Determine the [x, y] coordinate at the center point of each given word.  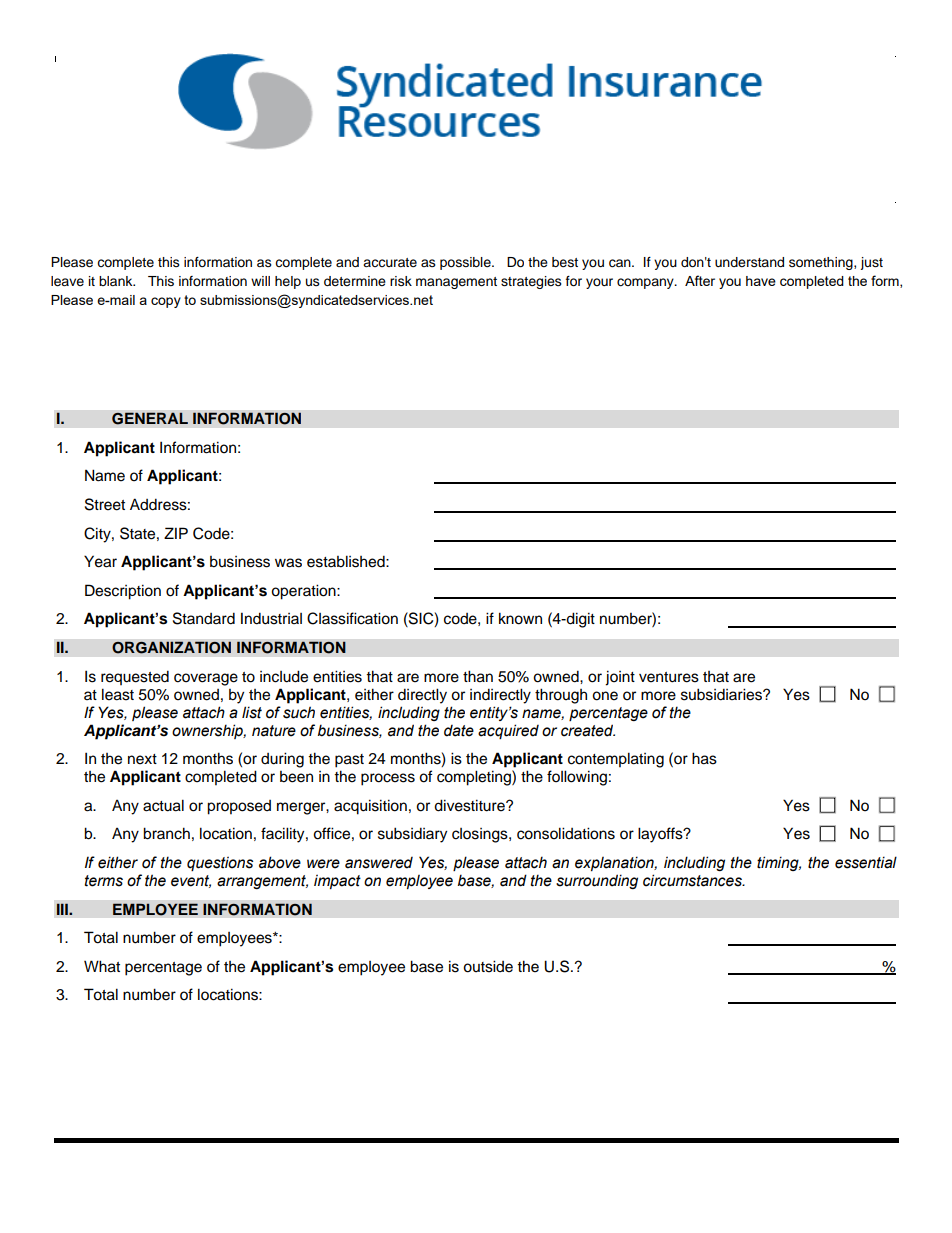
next [142, 759]
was [288, 563]
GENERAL [150, 418]
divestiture [470, 805]
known [520, 618]
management [456, 283]
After [700, 280]
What [102, 966]
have [761, 281]
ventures [669, 677]
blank [117, 281]
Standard [204, 618]
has [704, 758]
